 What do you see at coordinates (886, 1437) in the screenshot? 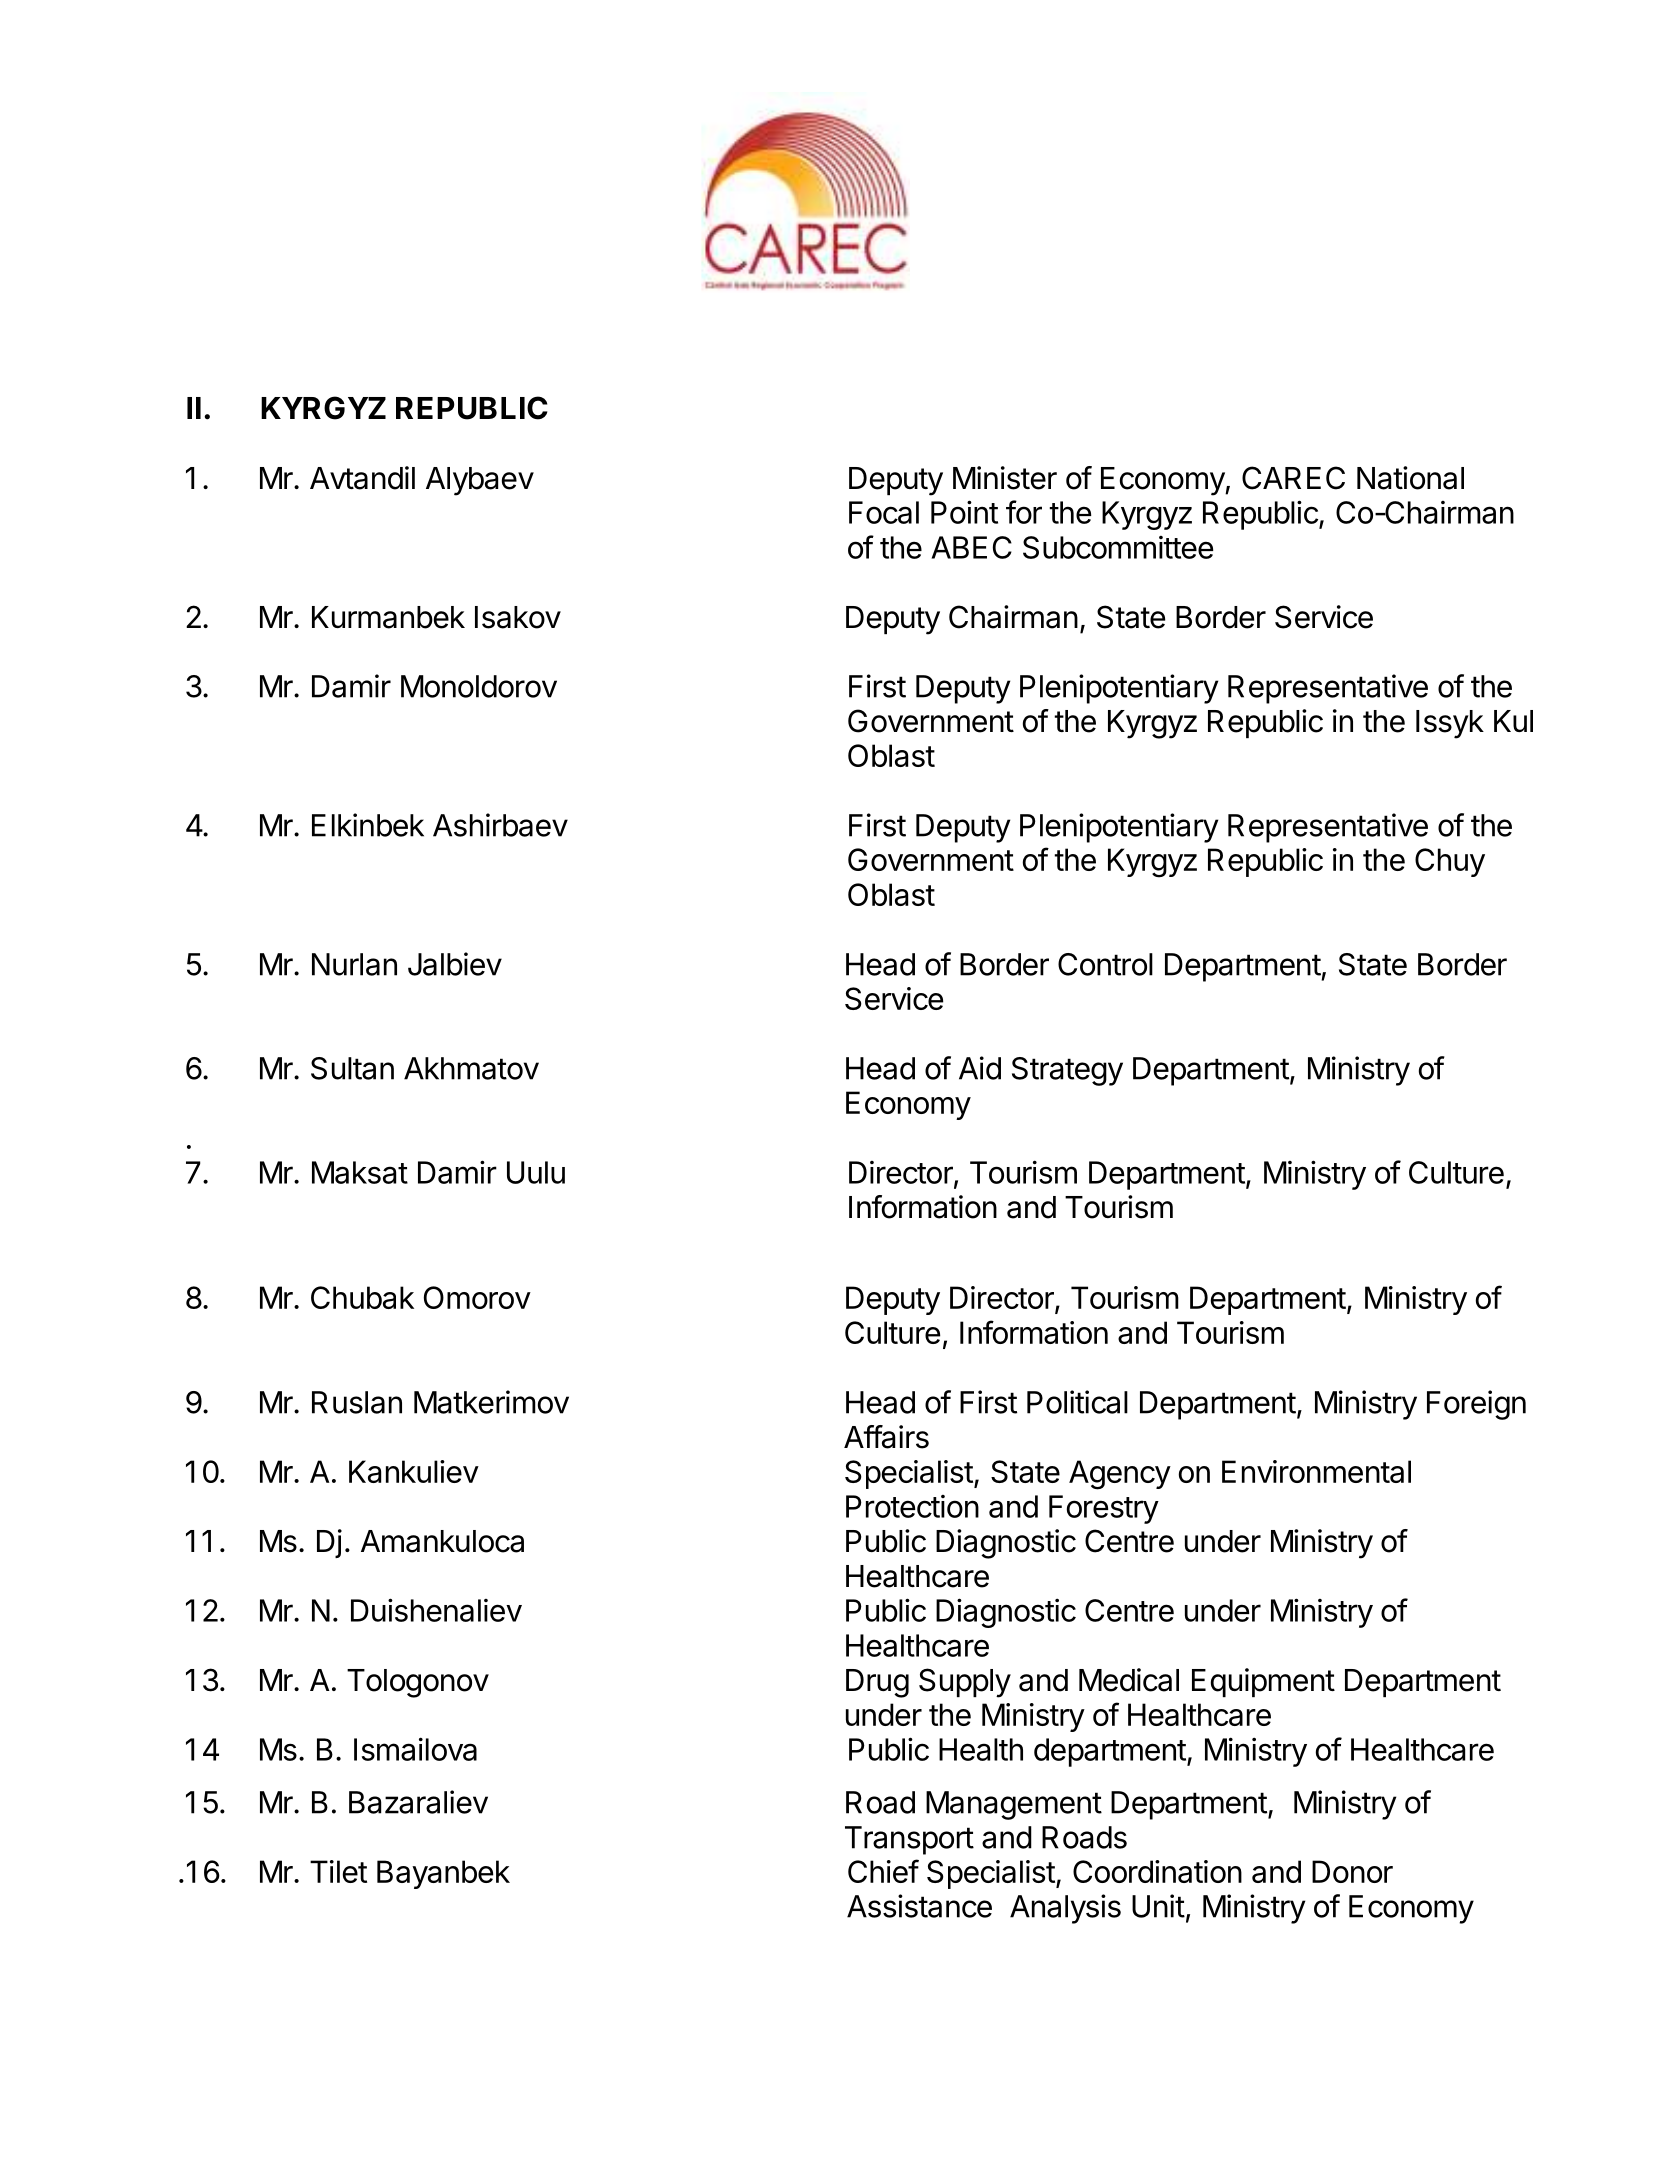
I see `Affairs` at bounding box center [886, 1437].
